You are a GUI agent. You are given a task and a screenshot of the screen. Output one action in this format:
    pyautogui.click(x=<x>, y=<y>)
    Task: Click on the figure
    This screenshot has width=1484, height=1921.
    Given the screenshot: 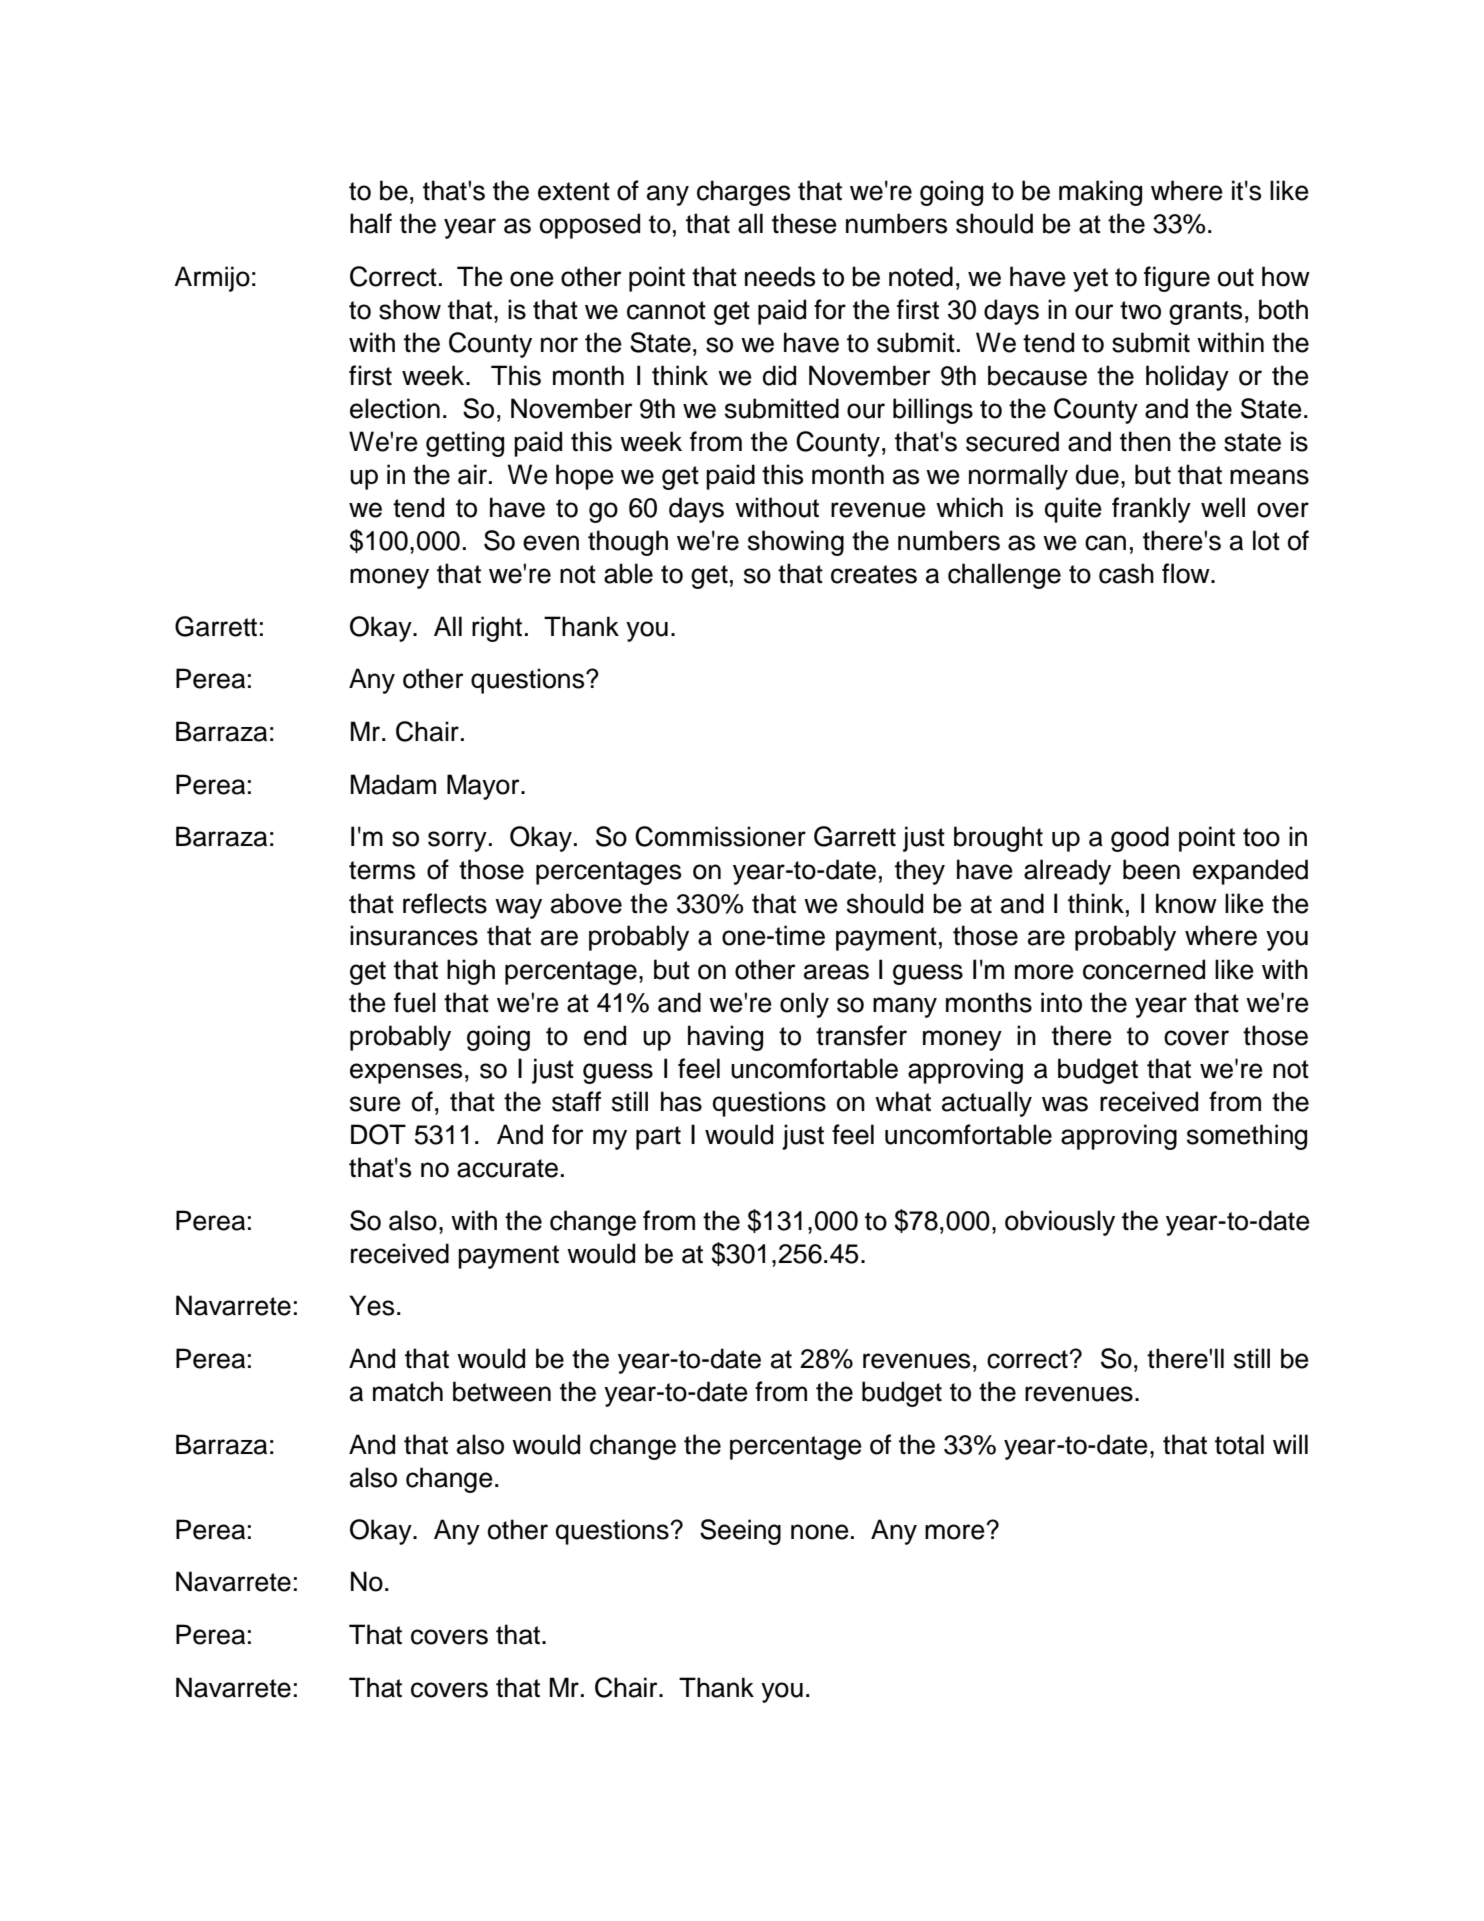 What is the action you would take?
    pyautogui.click(x=1177, y=279)
